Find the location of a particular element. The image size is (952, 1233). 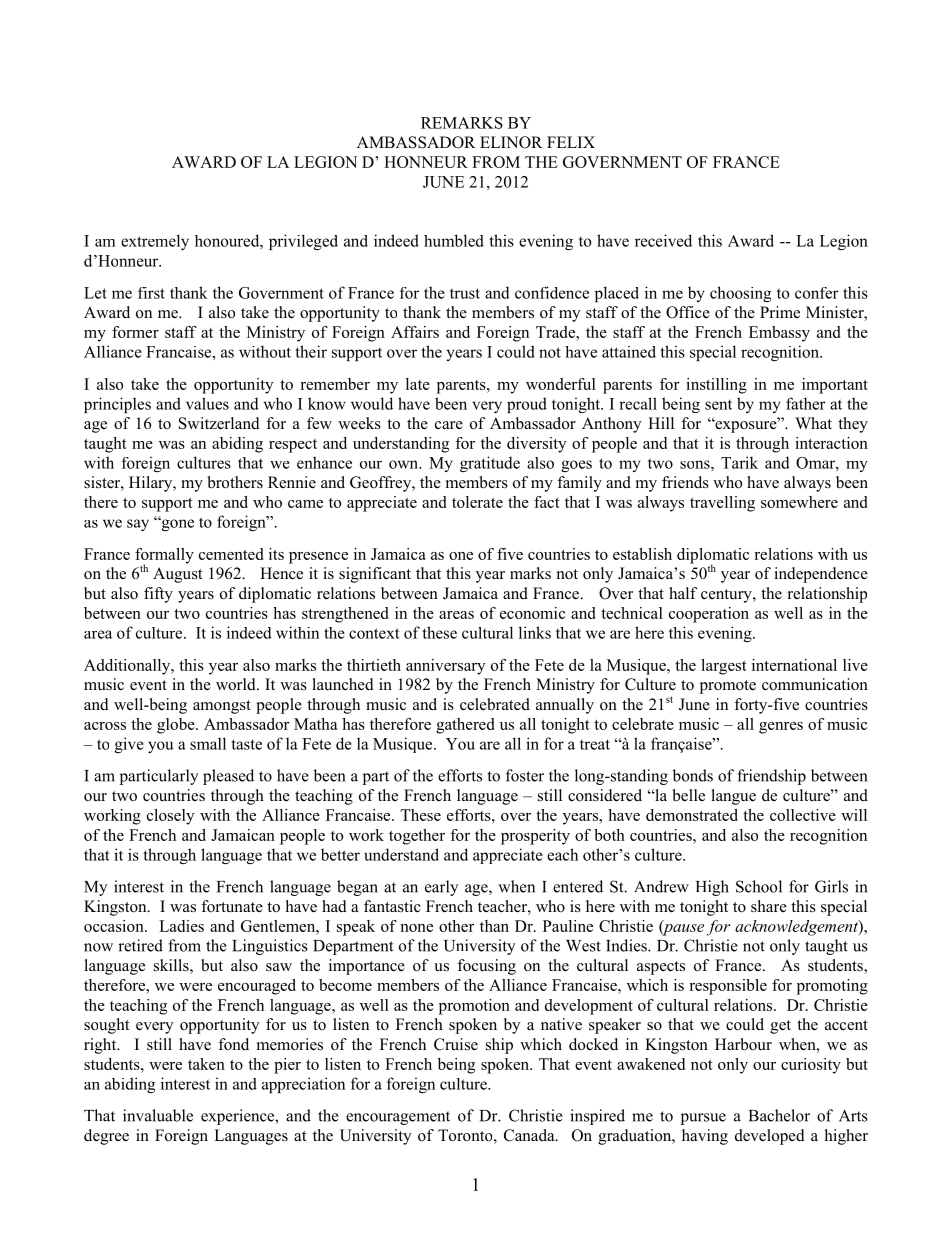

ELINOR is located at coordinates (511, 142).
